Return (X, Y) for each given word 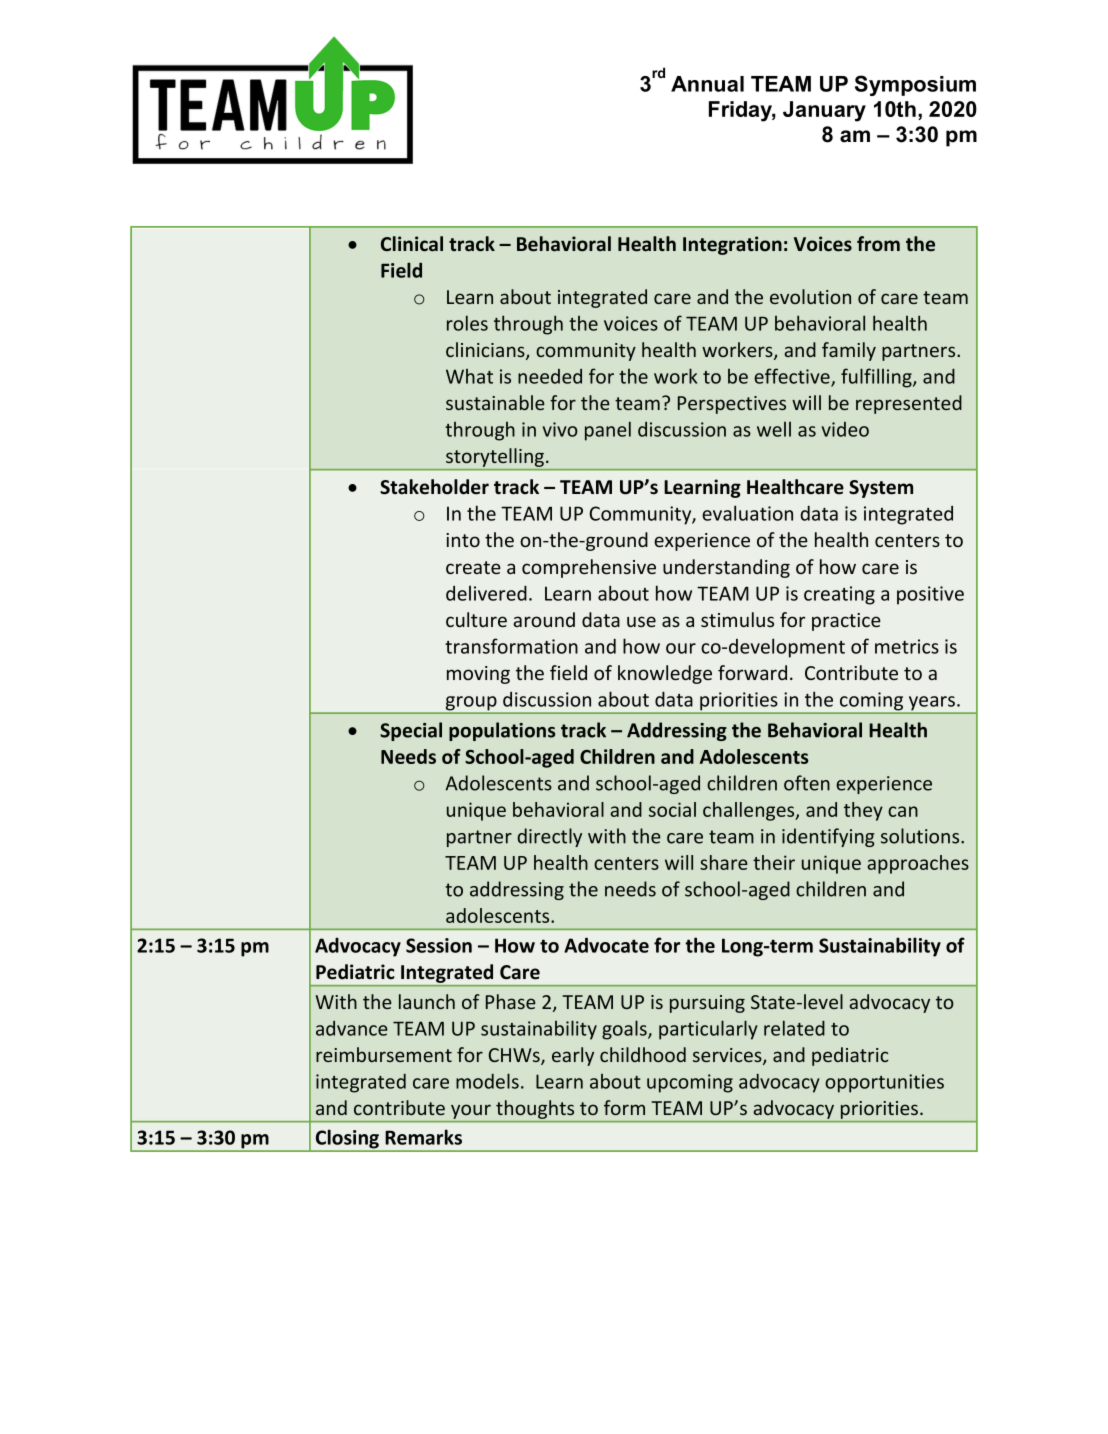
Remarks (423, 1137)
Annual (707, 84)
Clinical (412, 244)
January (824, 111)
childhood (643, 1054)
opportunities (884, 1083)
